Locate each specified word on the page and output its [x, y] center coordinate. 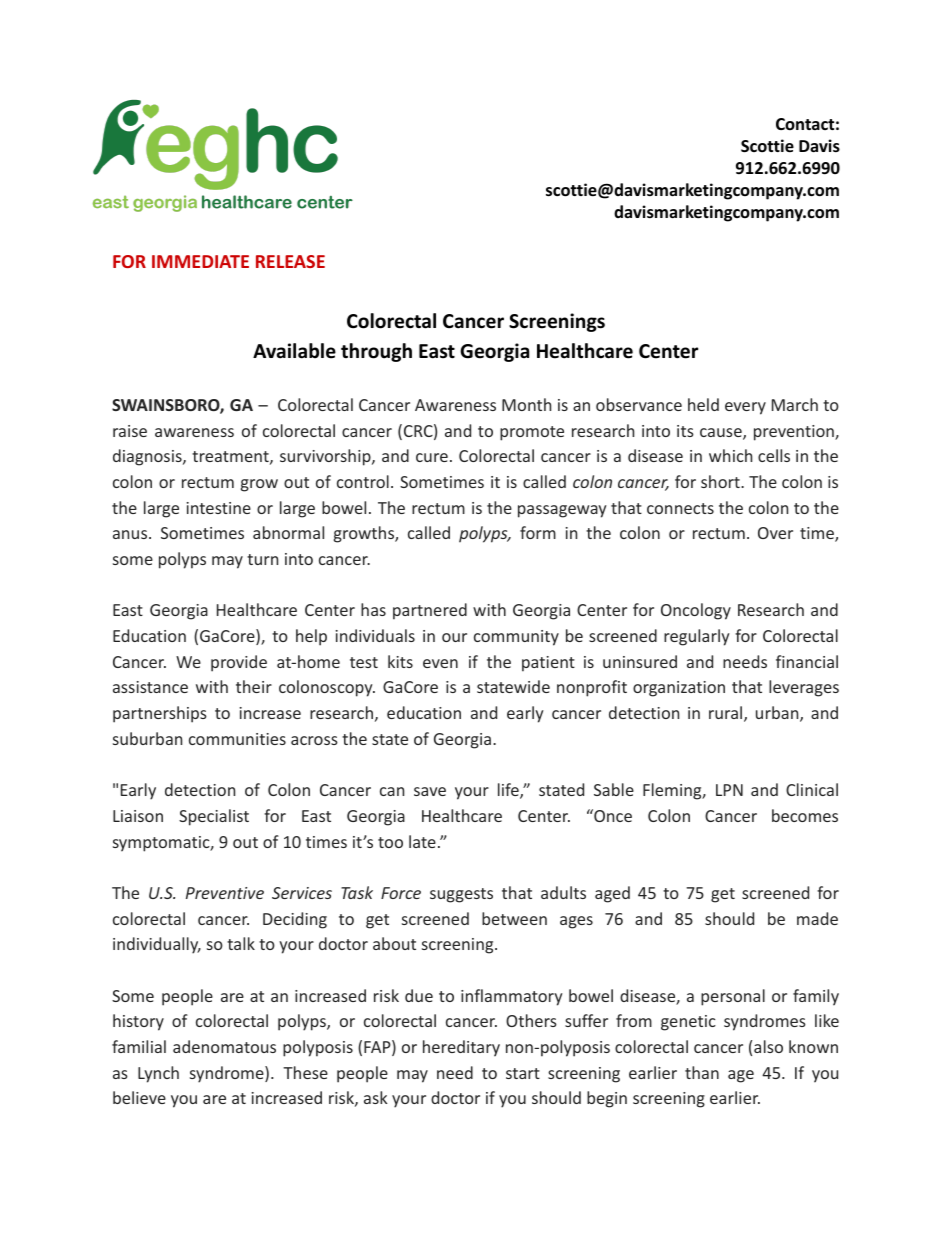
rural [727, 714]
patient [548, 664]
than [702, 1072]
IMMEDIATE [200, 261]
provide [239, 663]
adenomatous [224, 1046]
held [703, 404]
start [523, 1073]
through [376, 352]
